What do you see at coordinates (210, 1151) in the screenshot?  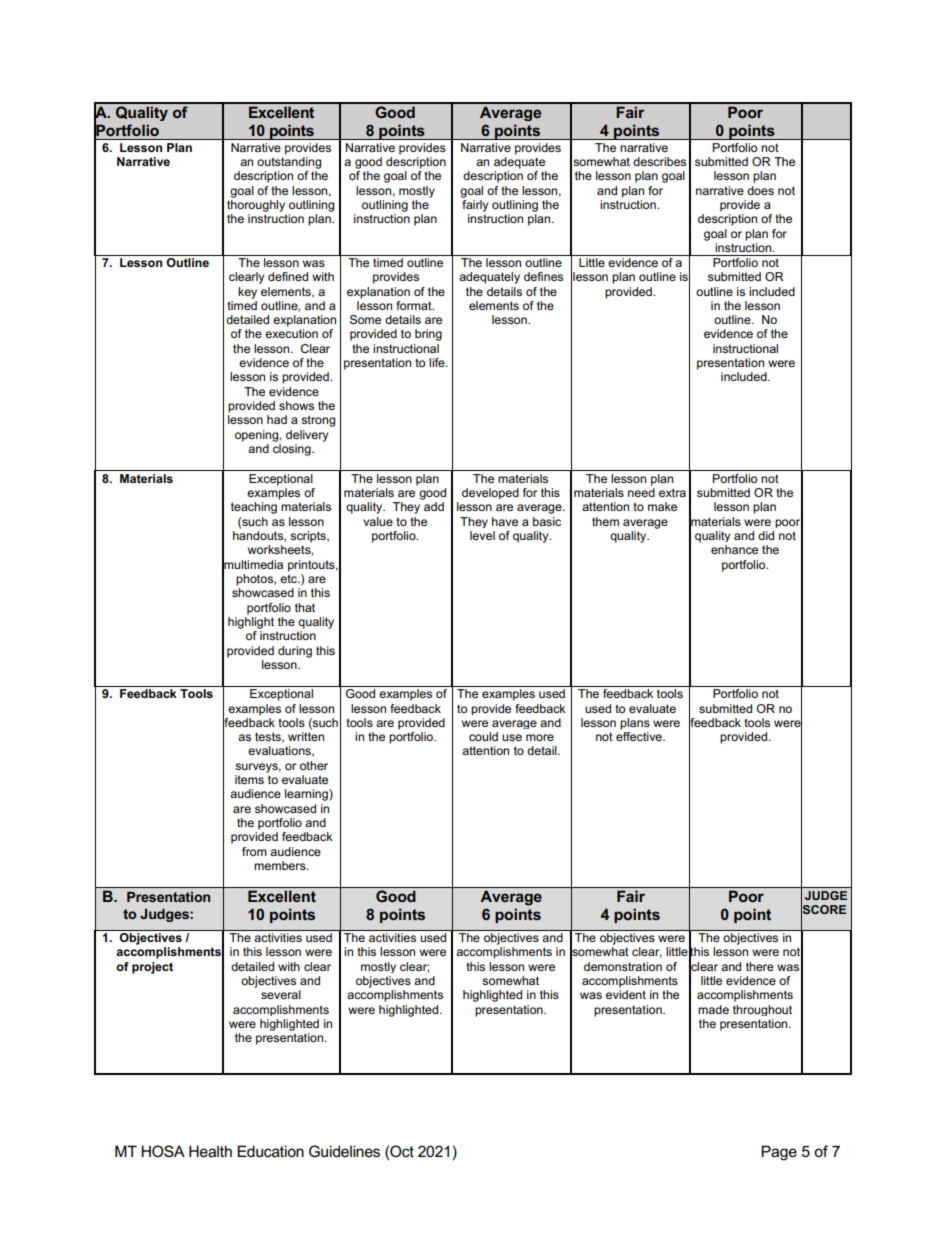 I see `Health` at bounding box center [210, 1151].
